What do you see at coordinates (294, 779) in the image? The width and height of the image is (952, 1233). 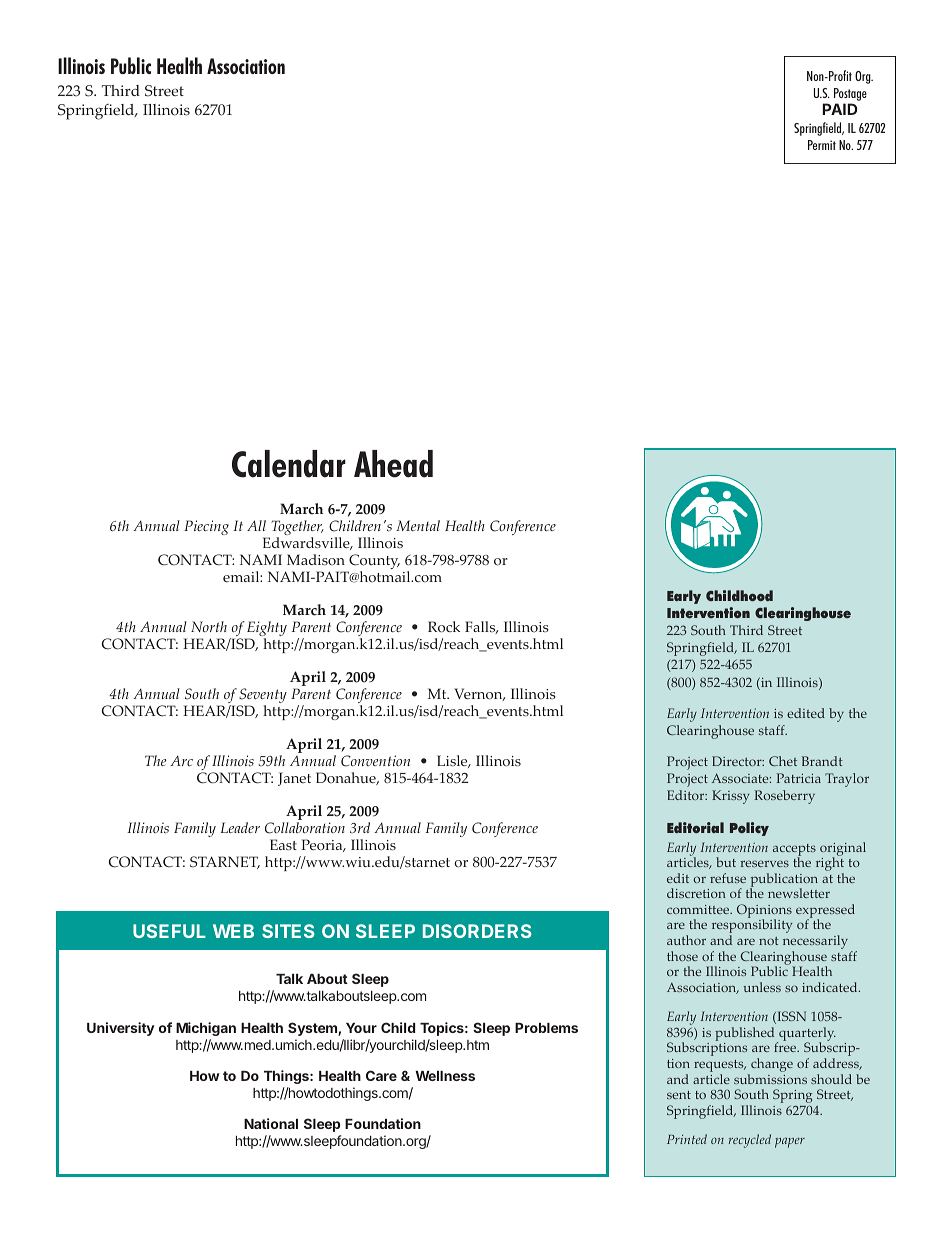 I see `Janet` at bounding box center [294, 779].
